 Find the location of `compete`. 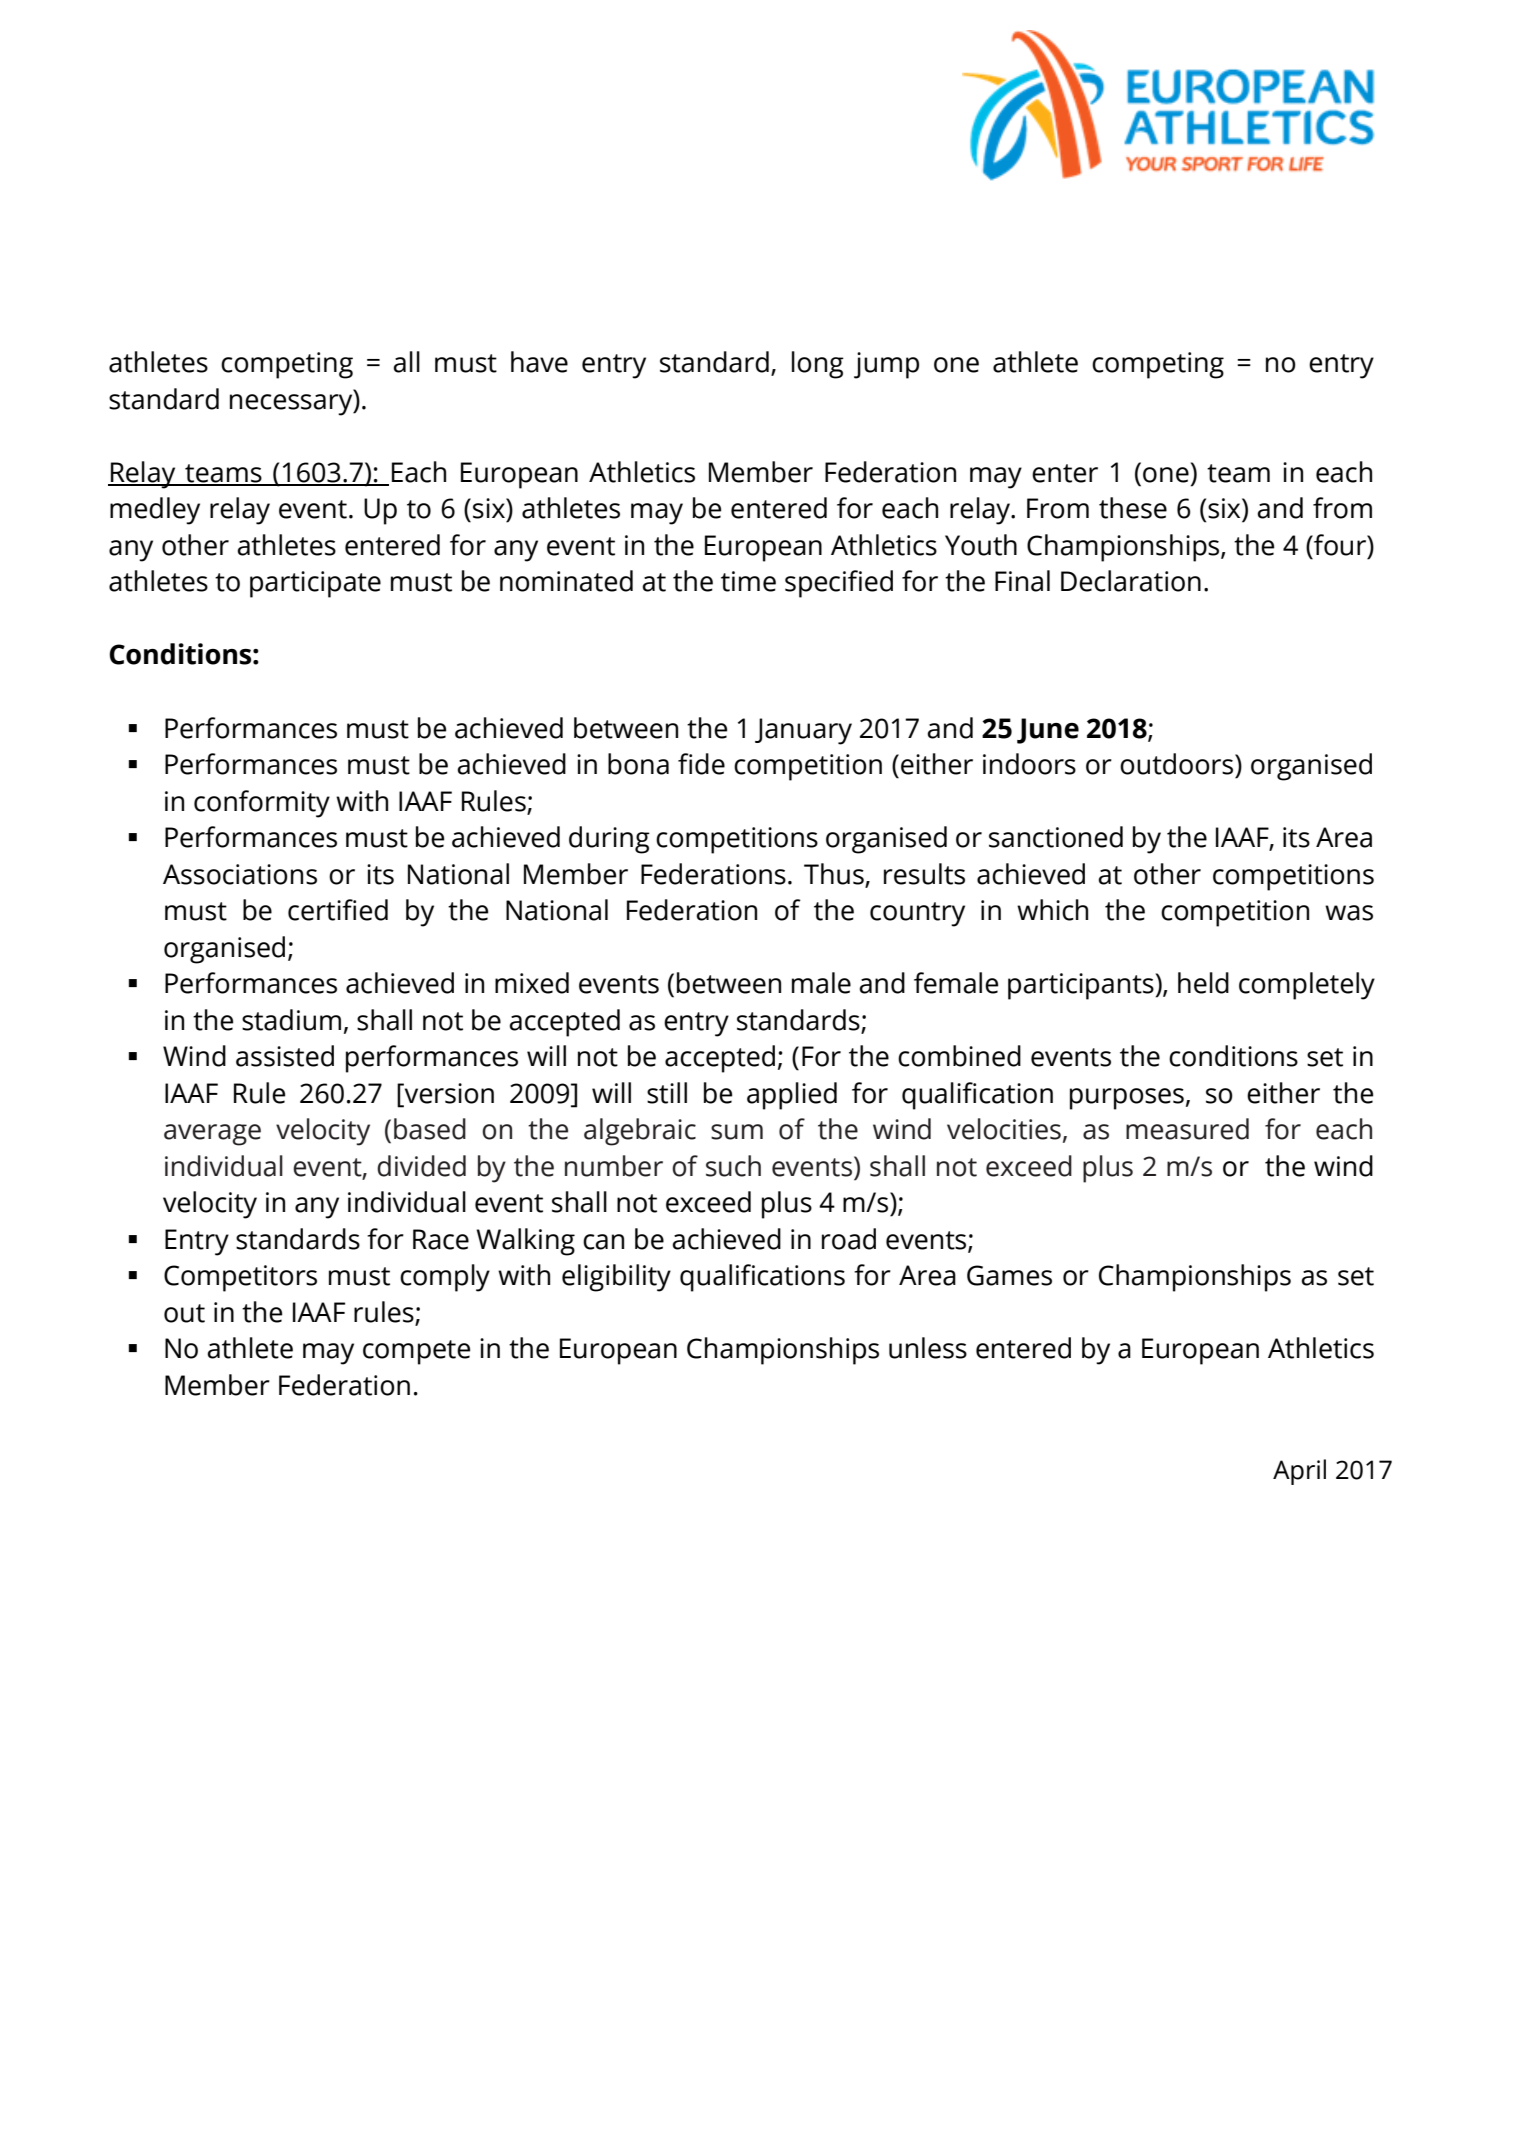

compete is located at coordinates (416, 1352).
